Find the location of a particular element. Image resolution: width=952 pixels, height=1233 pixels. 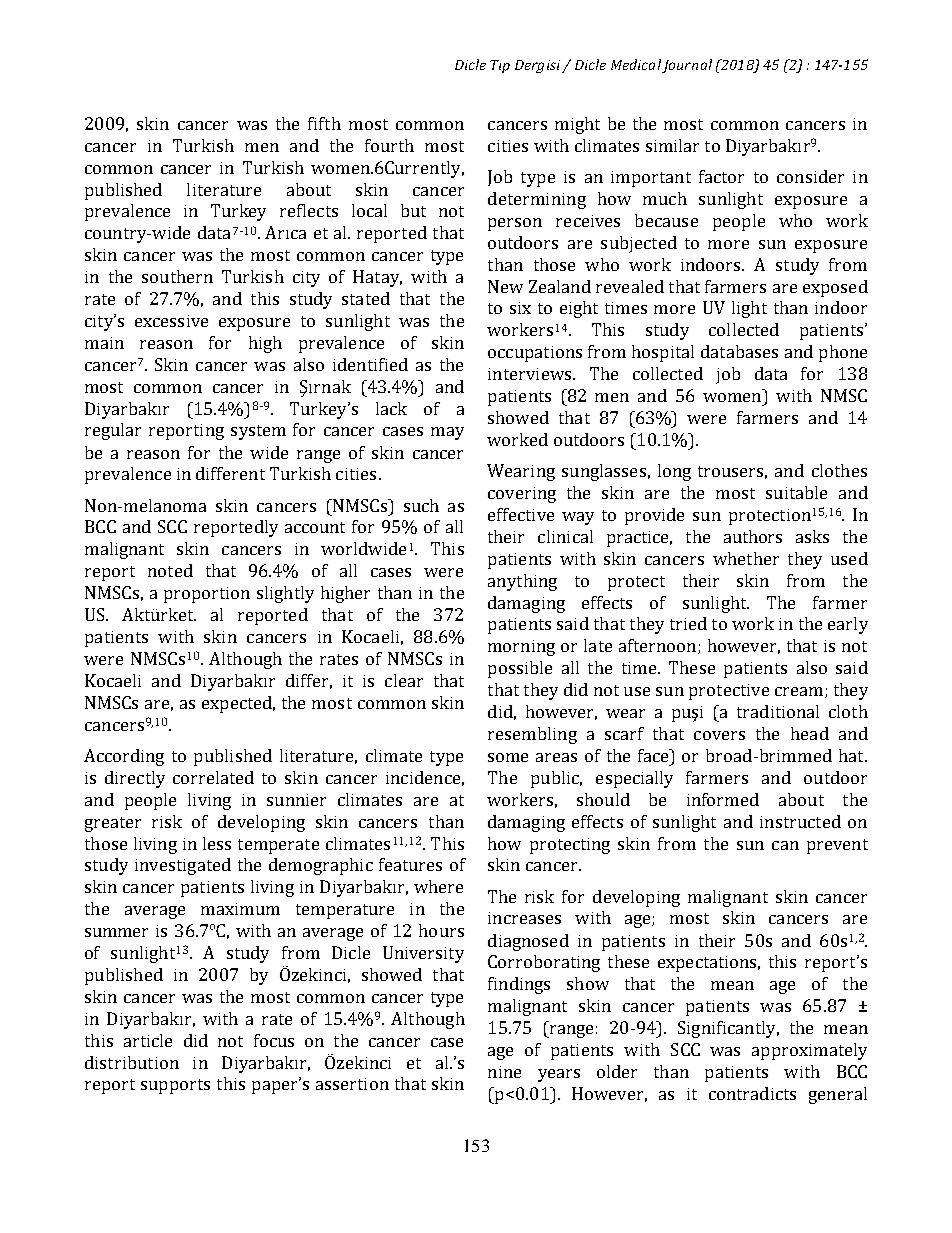

some is located at coordinates (508, 757).
